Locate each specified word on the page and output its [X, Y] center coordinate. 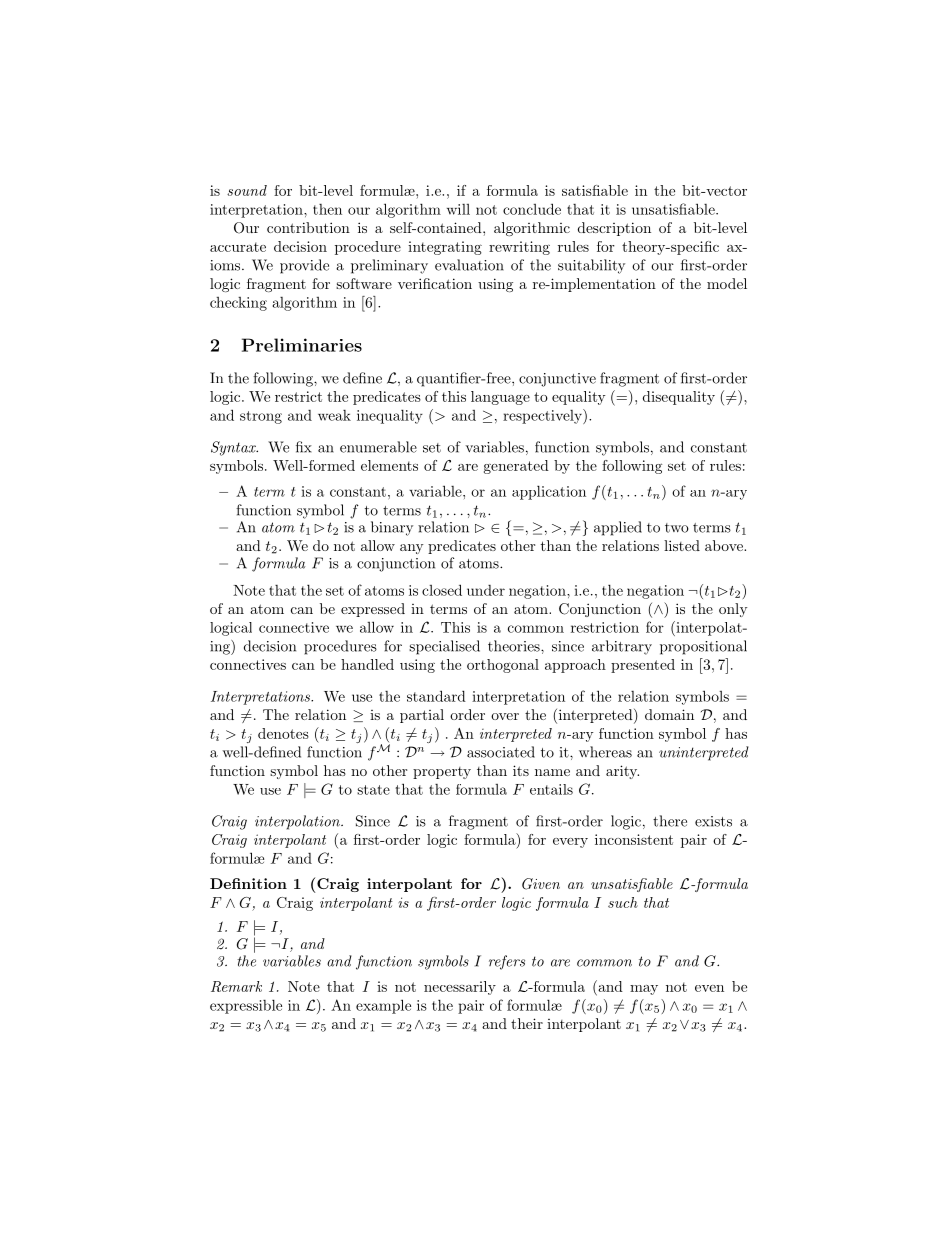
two [677, 528]
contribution [308, 227]
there [670, 821]
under [486, 590]
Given [541, 884]
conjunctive [557, 380]
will [458, 209]
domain [669, 714]
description [614, 229]
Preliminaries [302, 345]
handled [367, 664]
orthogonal [503, 666]
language [500, 398]
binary [392, 528]
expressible [246, 1006]
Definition [248, 883]
